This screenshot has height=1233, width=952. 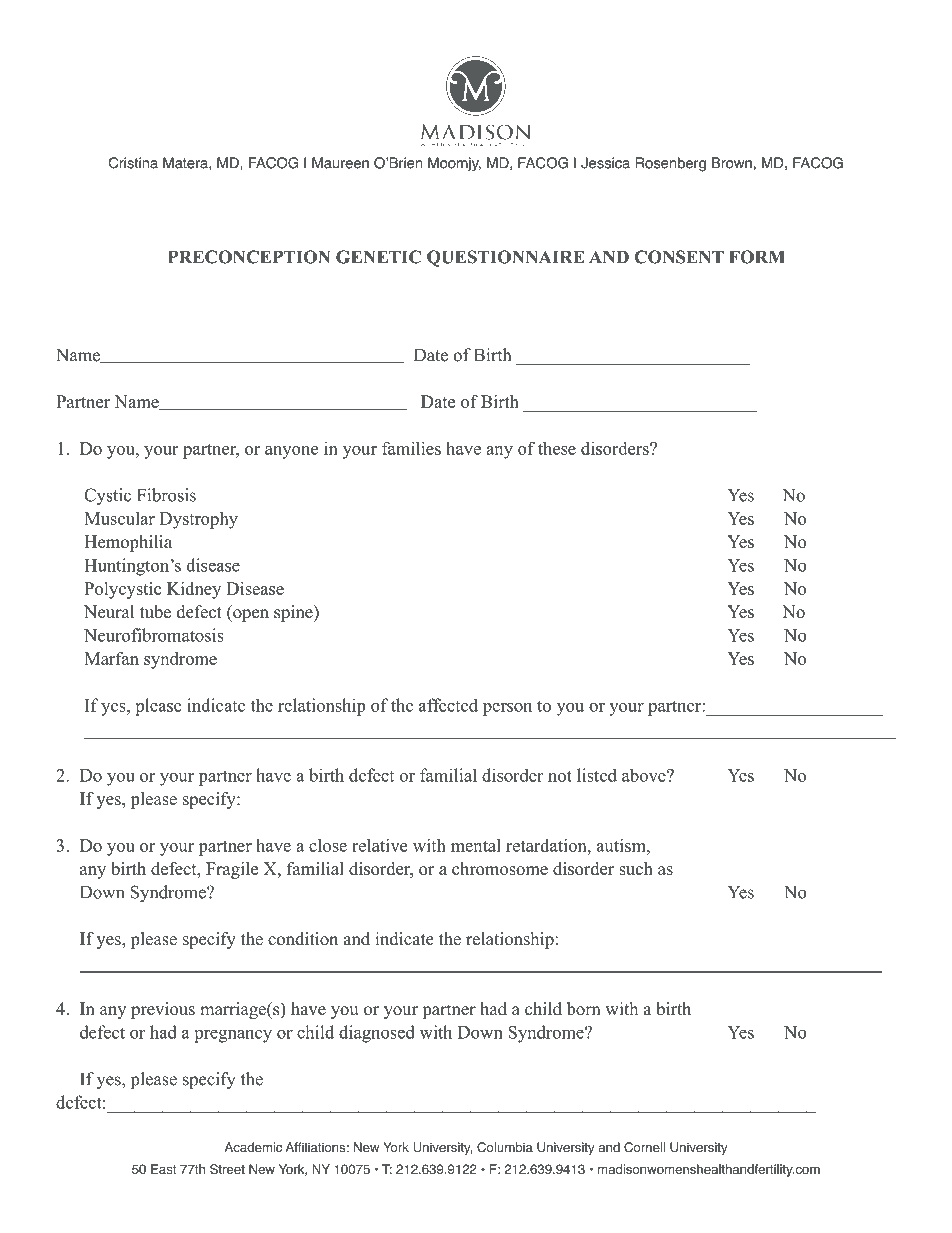 I want to click on Columbia, so click(x=505, y=1147).
